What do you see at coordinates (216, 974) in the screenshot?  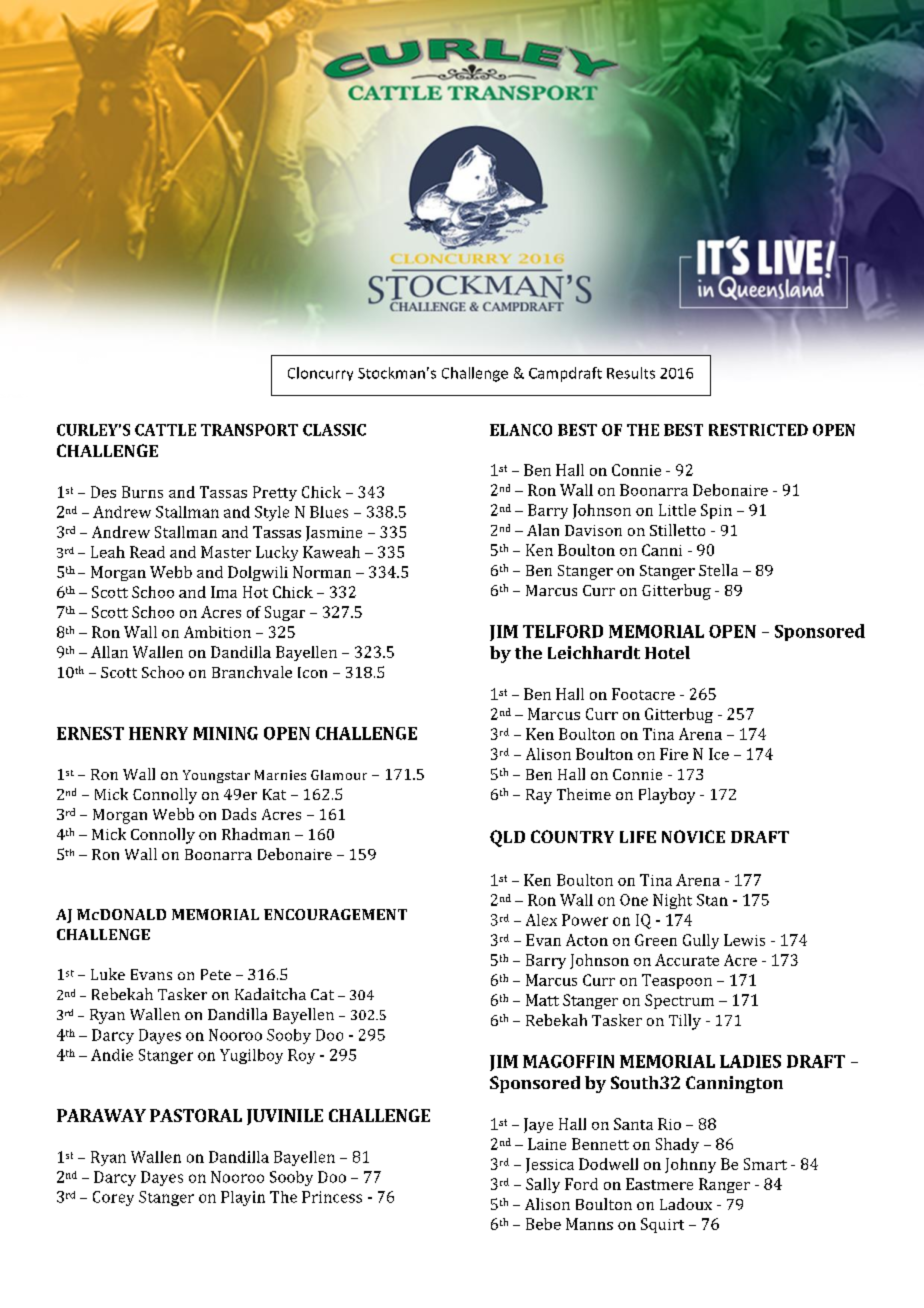 I see `Pete` at bounding box center [216, 974].
